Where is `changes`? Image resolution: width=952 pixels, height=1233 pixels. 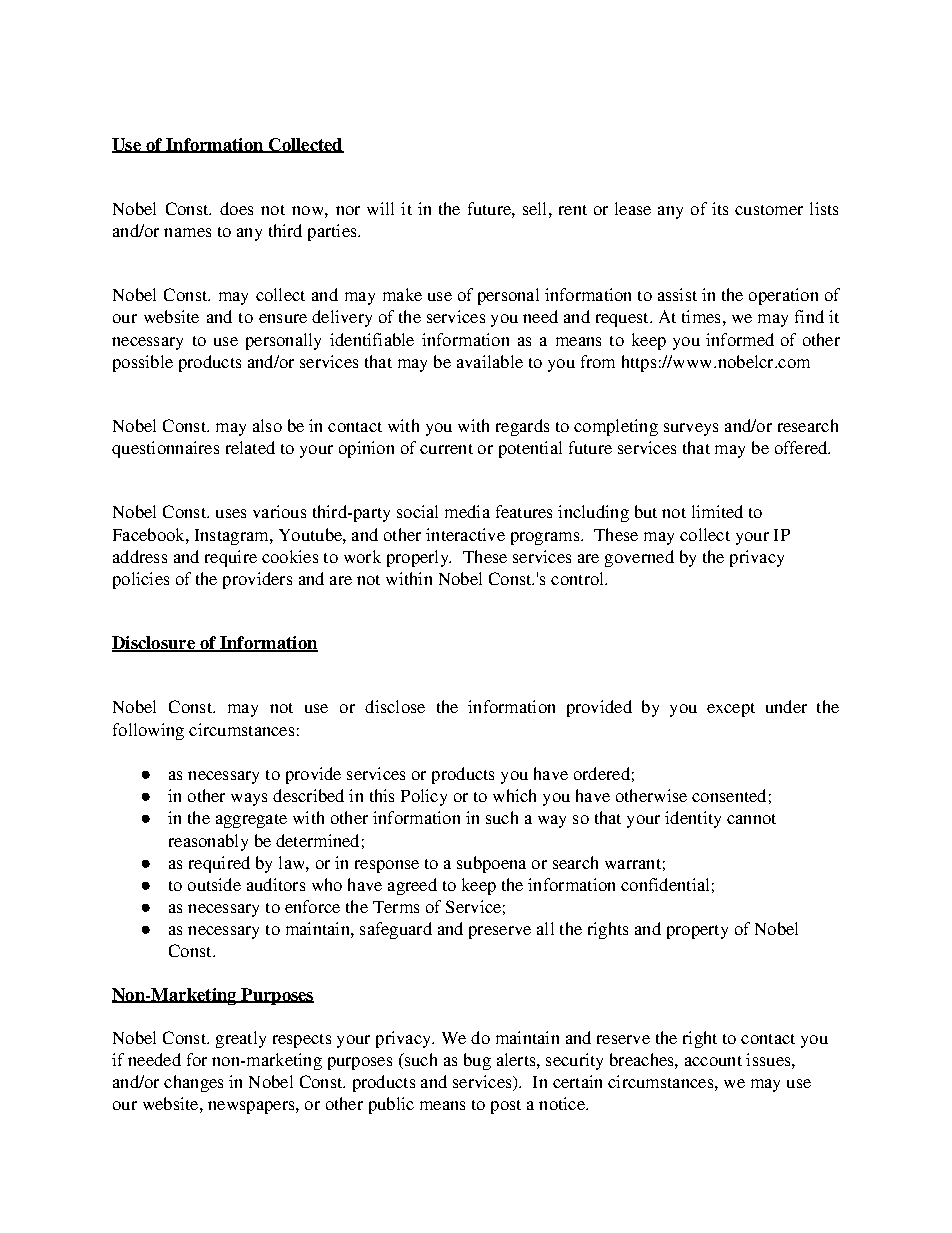
changes is located at coordinates (193, 1083).
